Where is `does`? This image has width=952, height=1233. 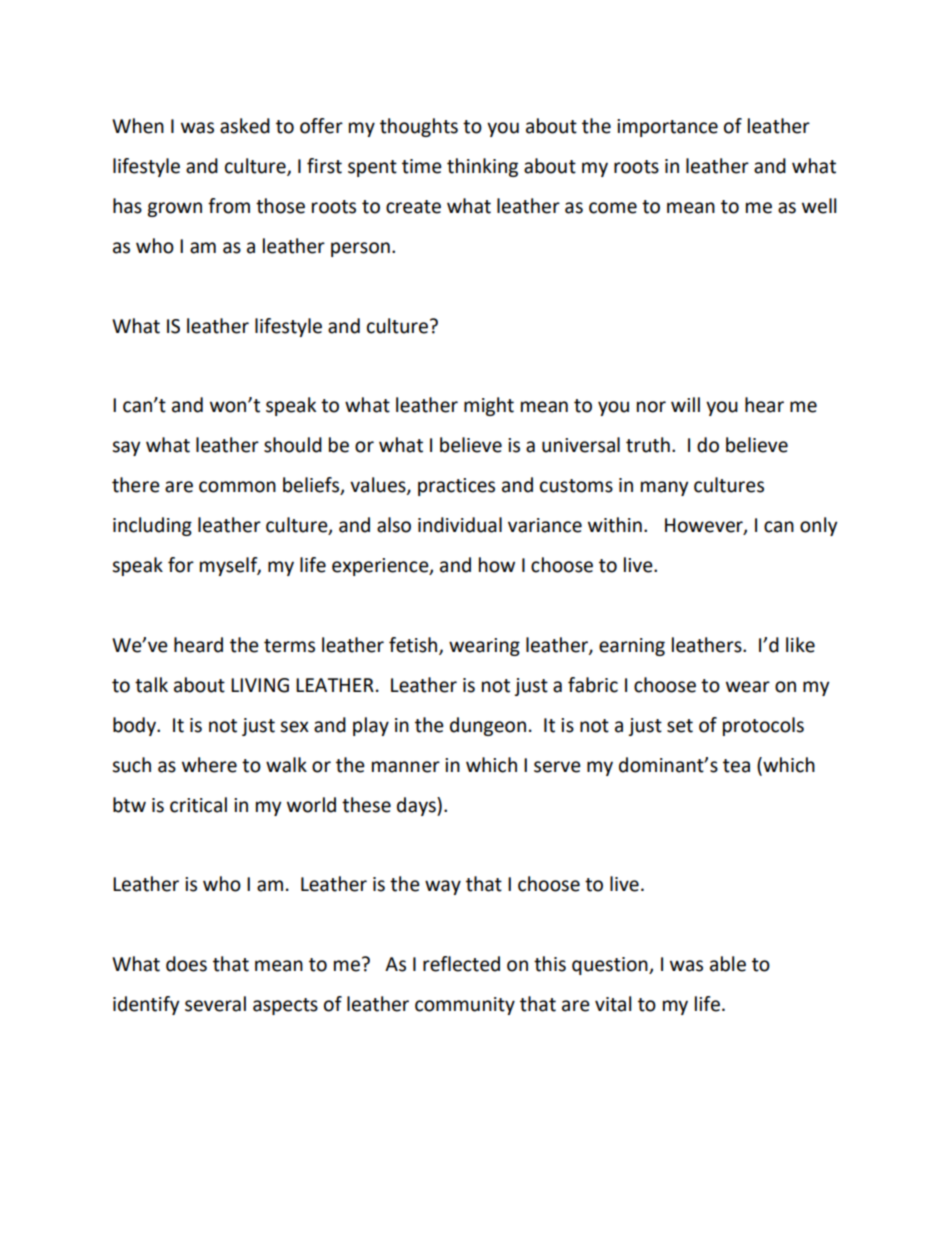
does is located at coordinates (186, 964).
